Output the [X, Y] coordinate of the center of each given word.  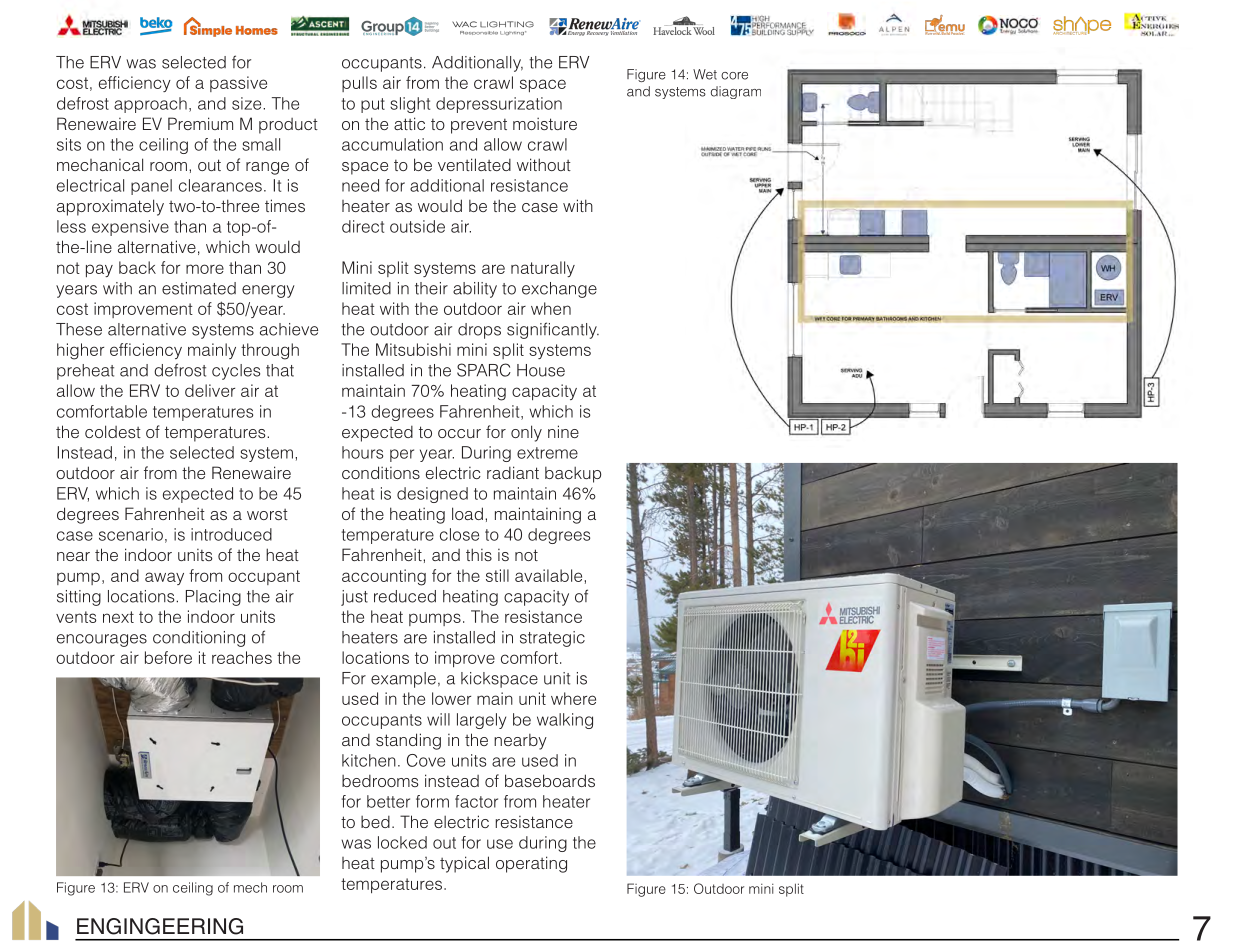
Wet [705, 74]
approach [150, 105]
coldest [113, 431]
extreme [547, 453]
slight [410, 105]
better [388, 801]
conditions [381, 472]
